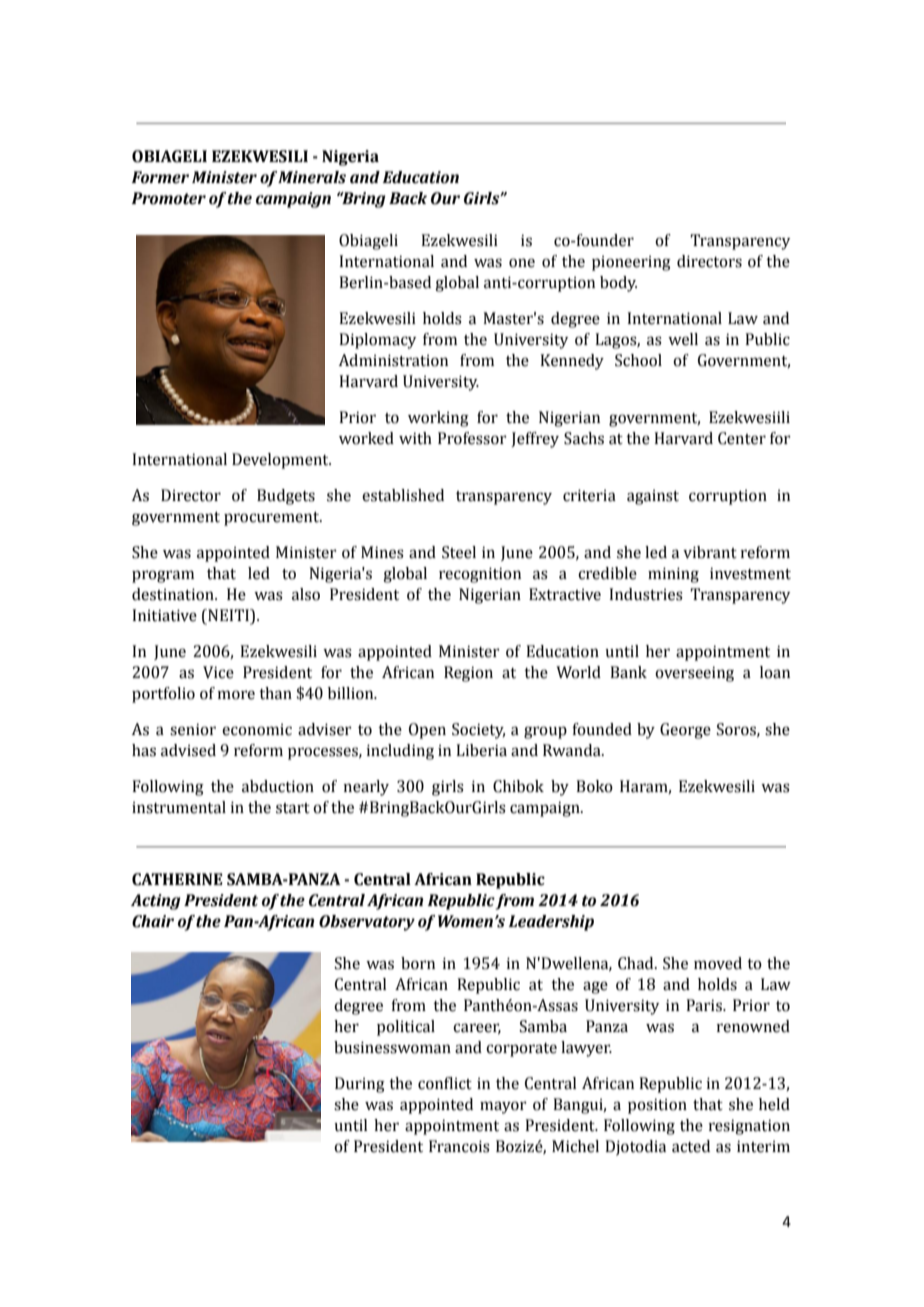 Image resolution: width=924 pixels, height=1307 pixels. Describe the element at coordinates (459, 1146) in the screenshot. I see `Francois` at that location.
